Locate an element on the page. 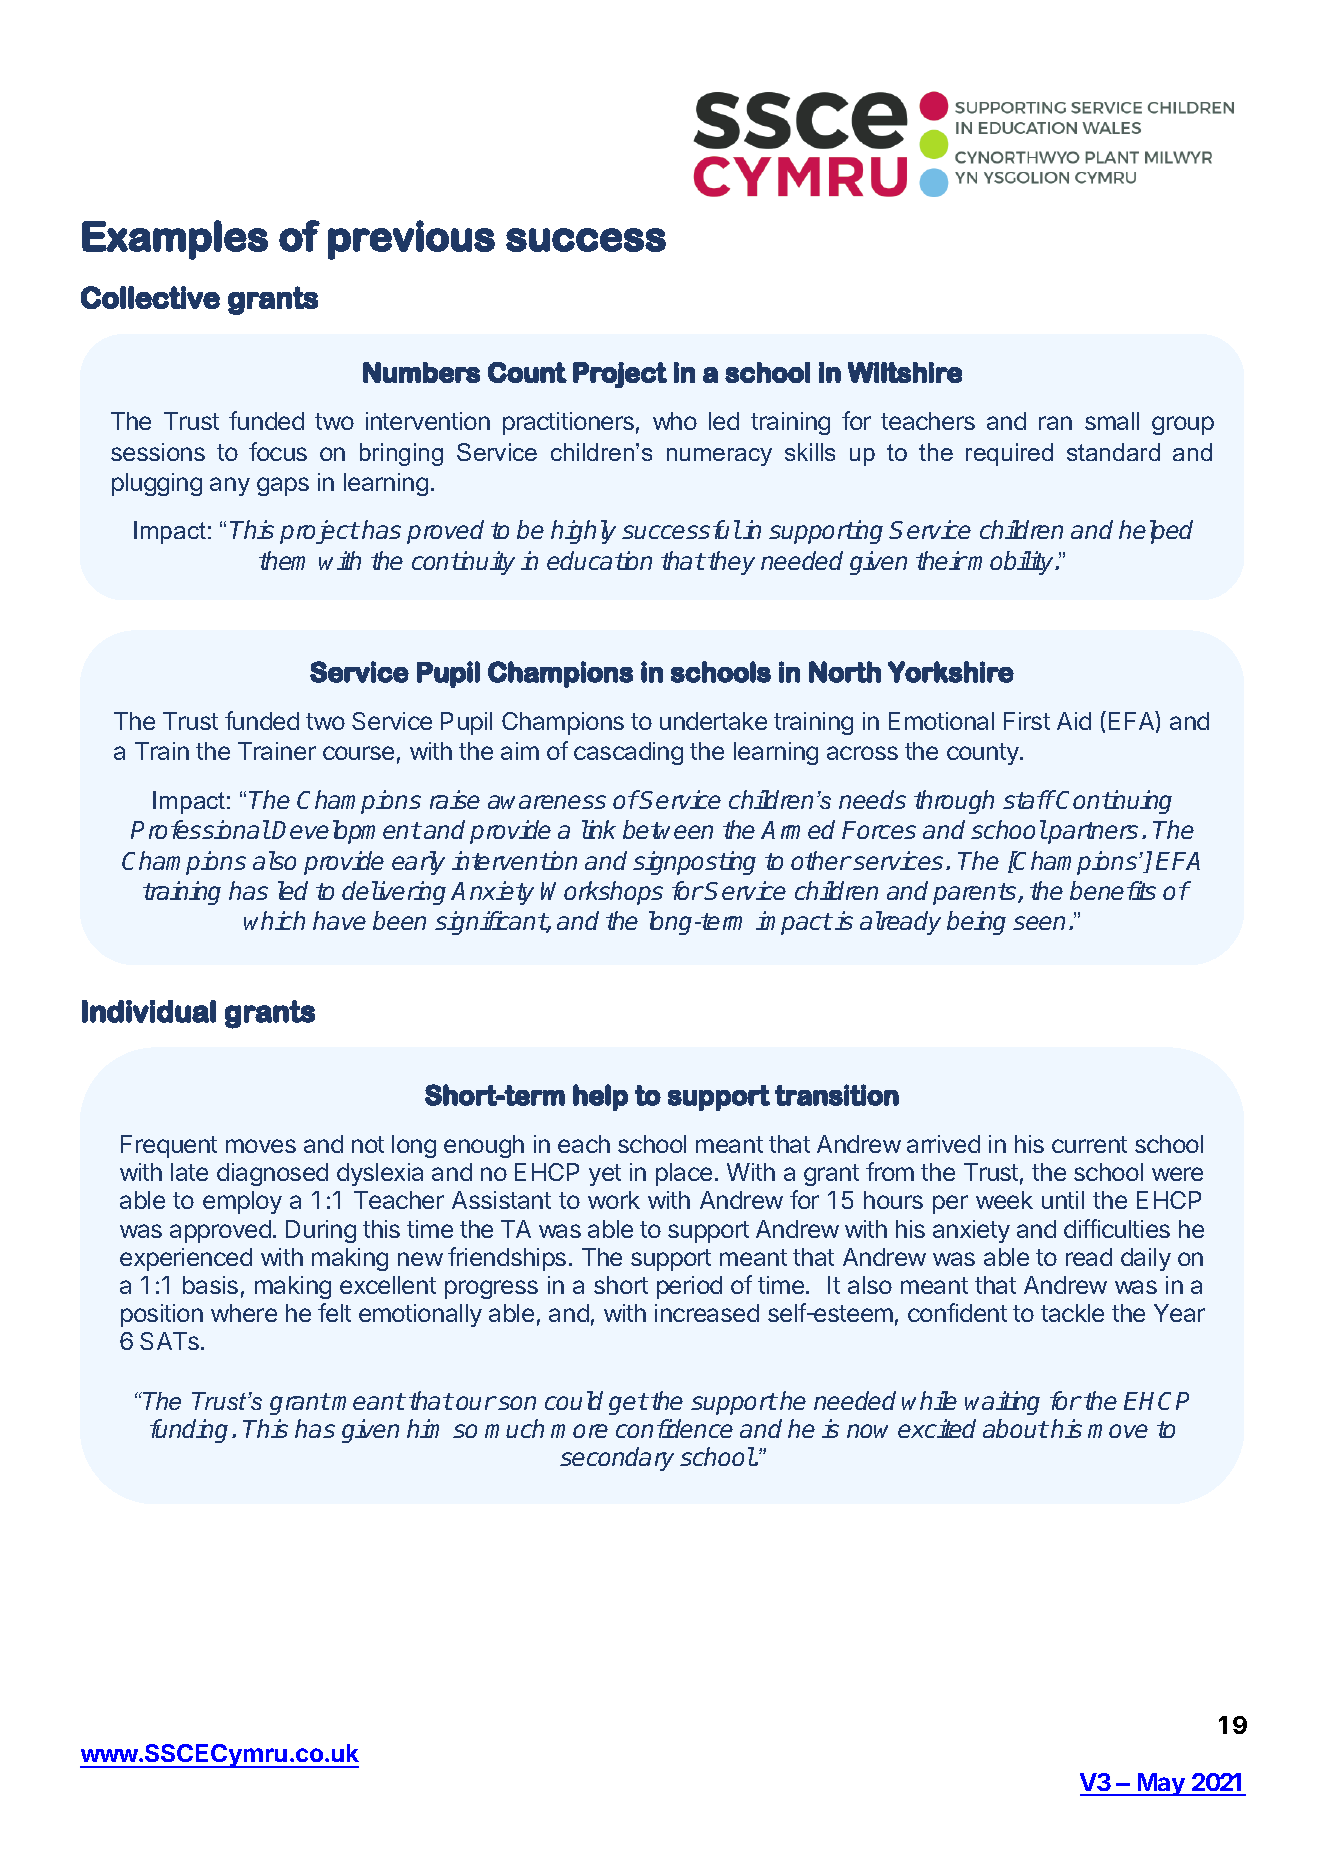 This page has width=1326, height=1875. difficulties is located at coordinates (1117, 1228).
